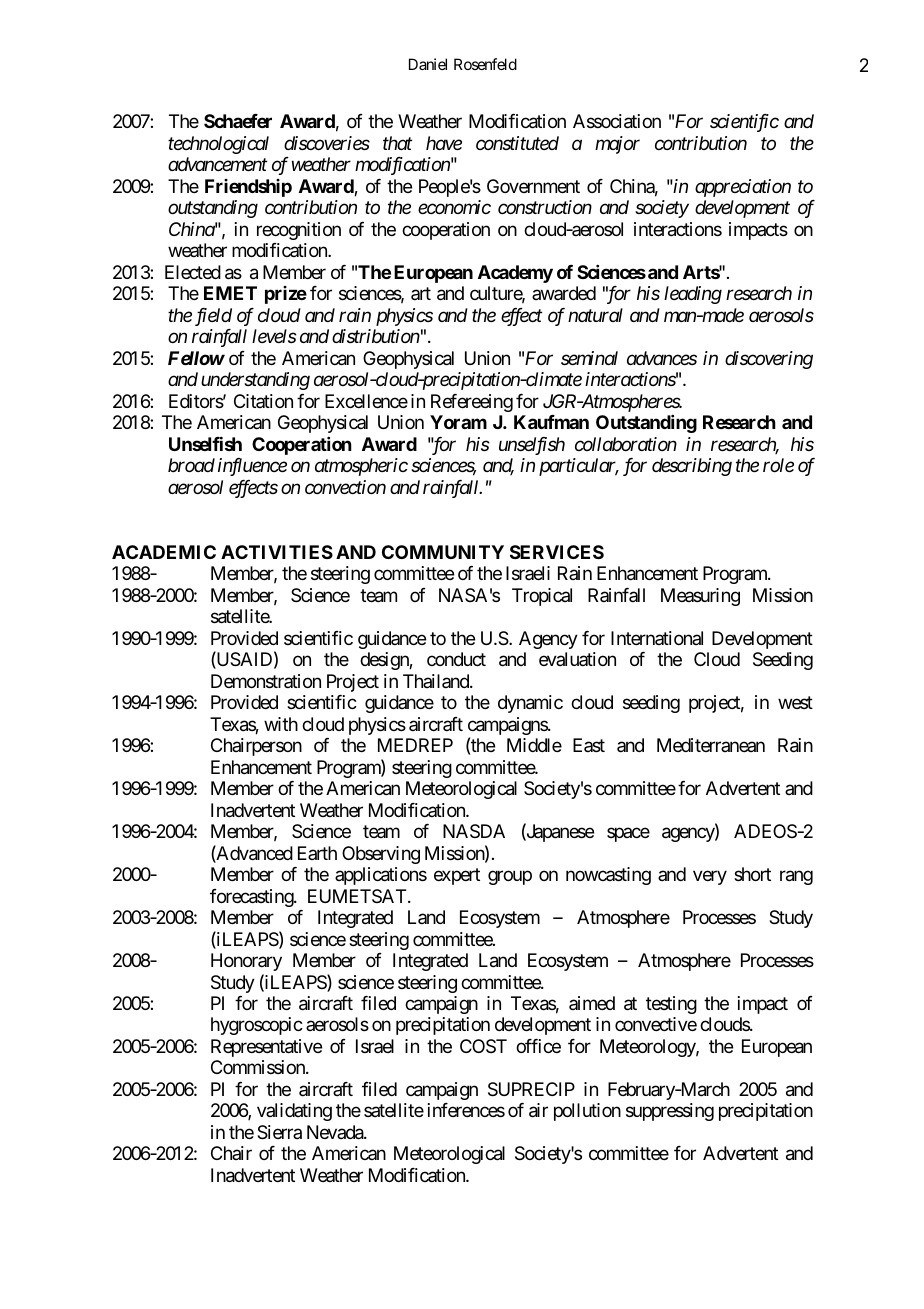 This document has width=924, height=1309. What do you see at coordinates (483, 1046) in the document?
I see `COST` at bounding box center [483, 1046].
